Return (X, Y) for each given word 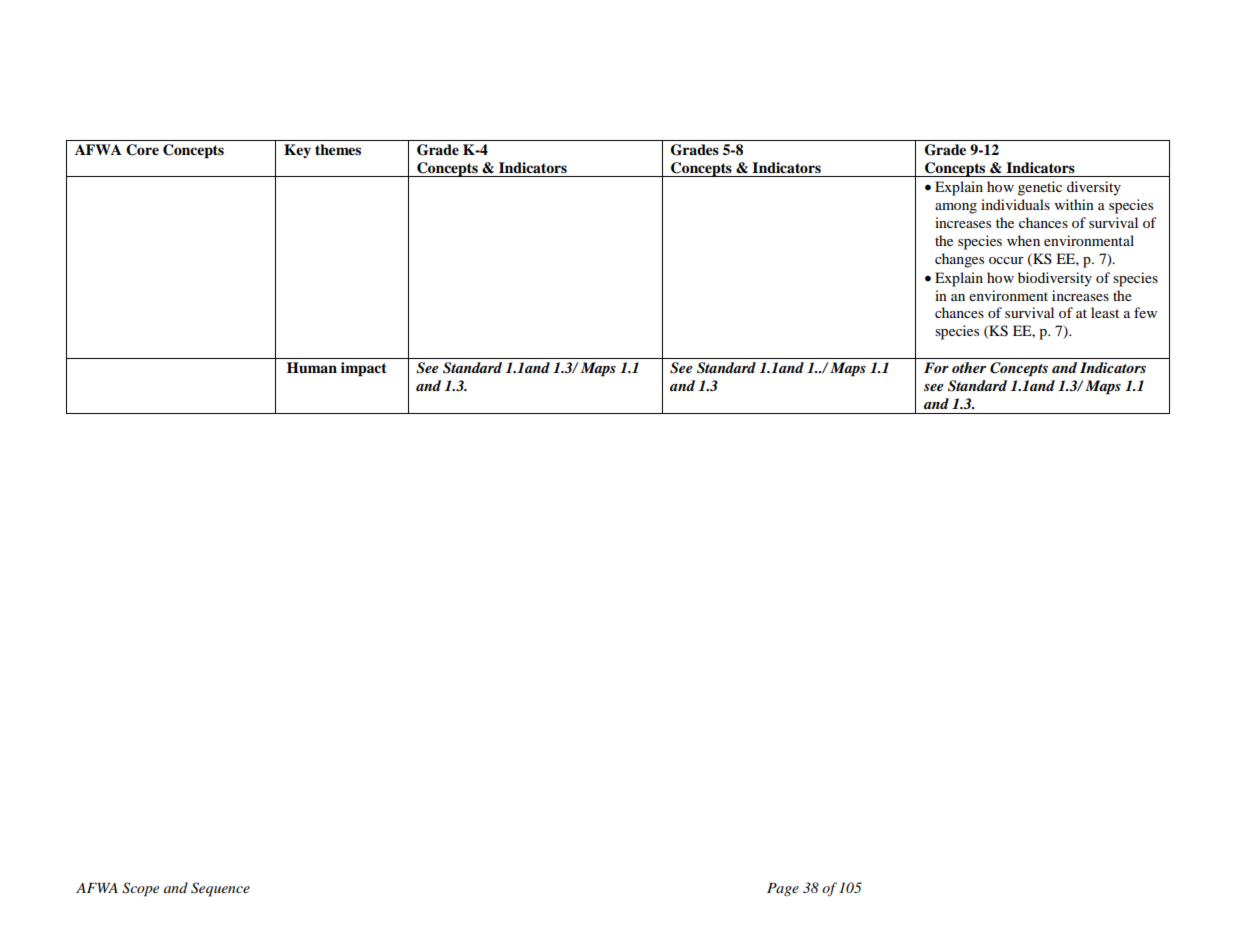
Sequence (220, 889)
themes (338, 150)
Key (297, 151)
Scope (140, 889)
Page (783, 889)
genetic (1040, 188)
